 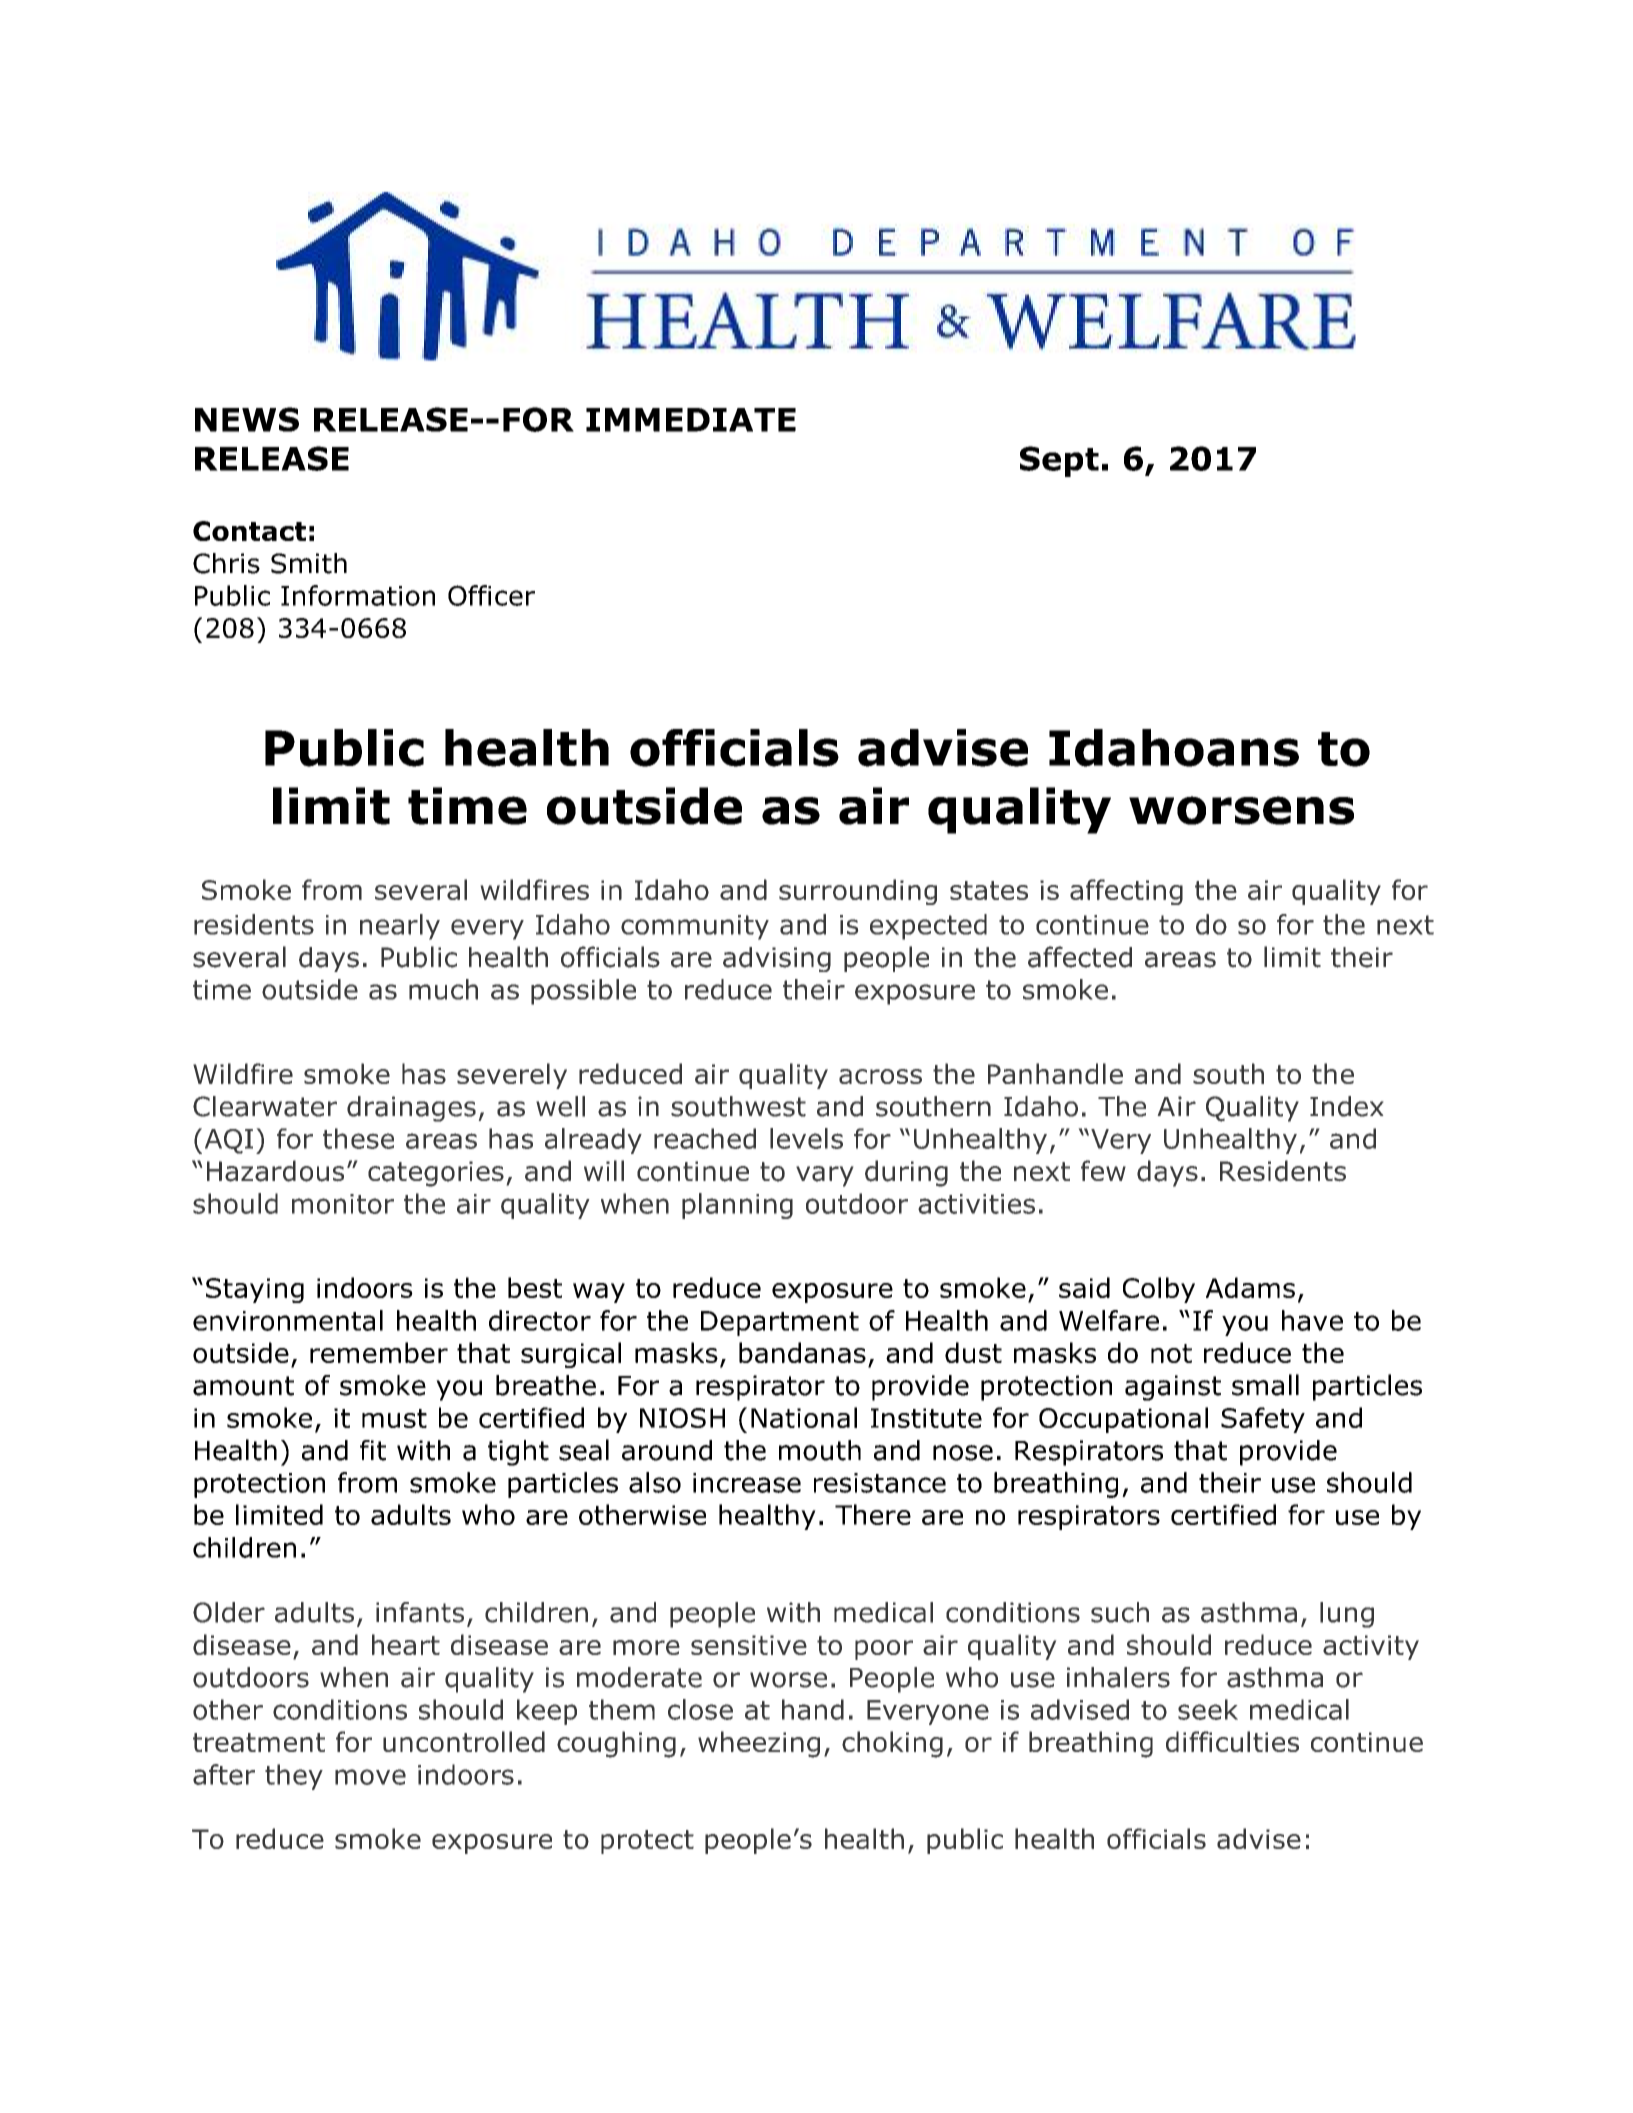 I want to click on affecting, so click(x=1126, y=892).
